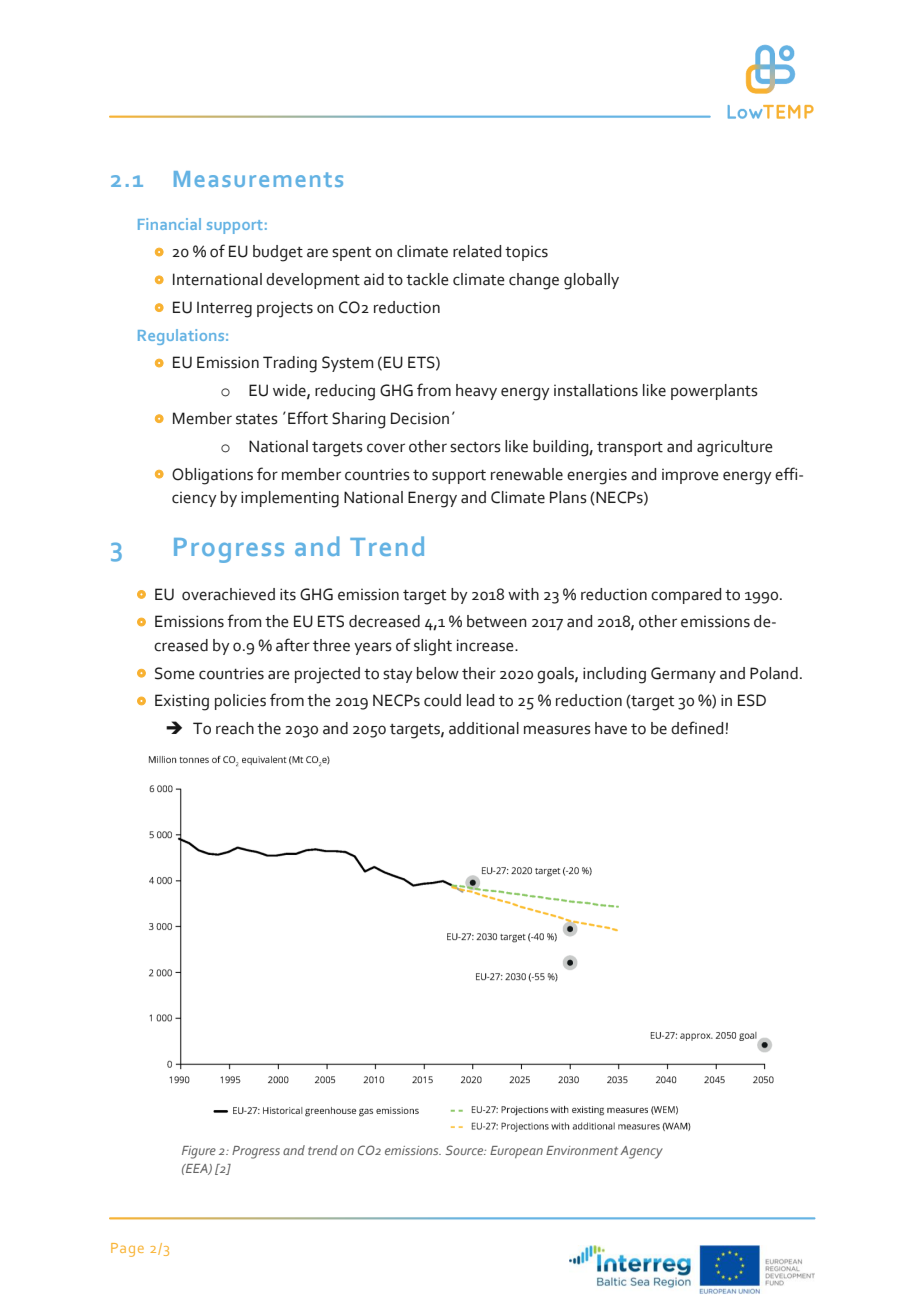  Describe the element at coordinates (197, 1169) in the page. I see `EEA` at that location.
